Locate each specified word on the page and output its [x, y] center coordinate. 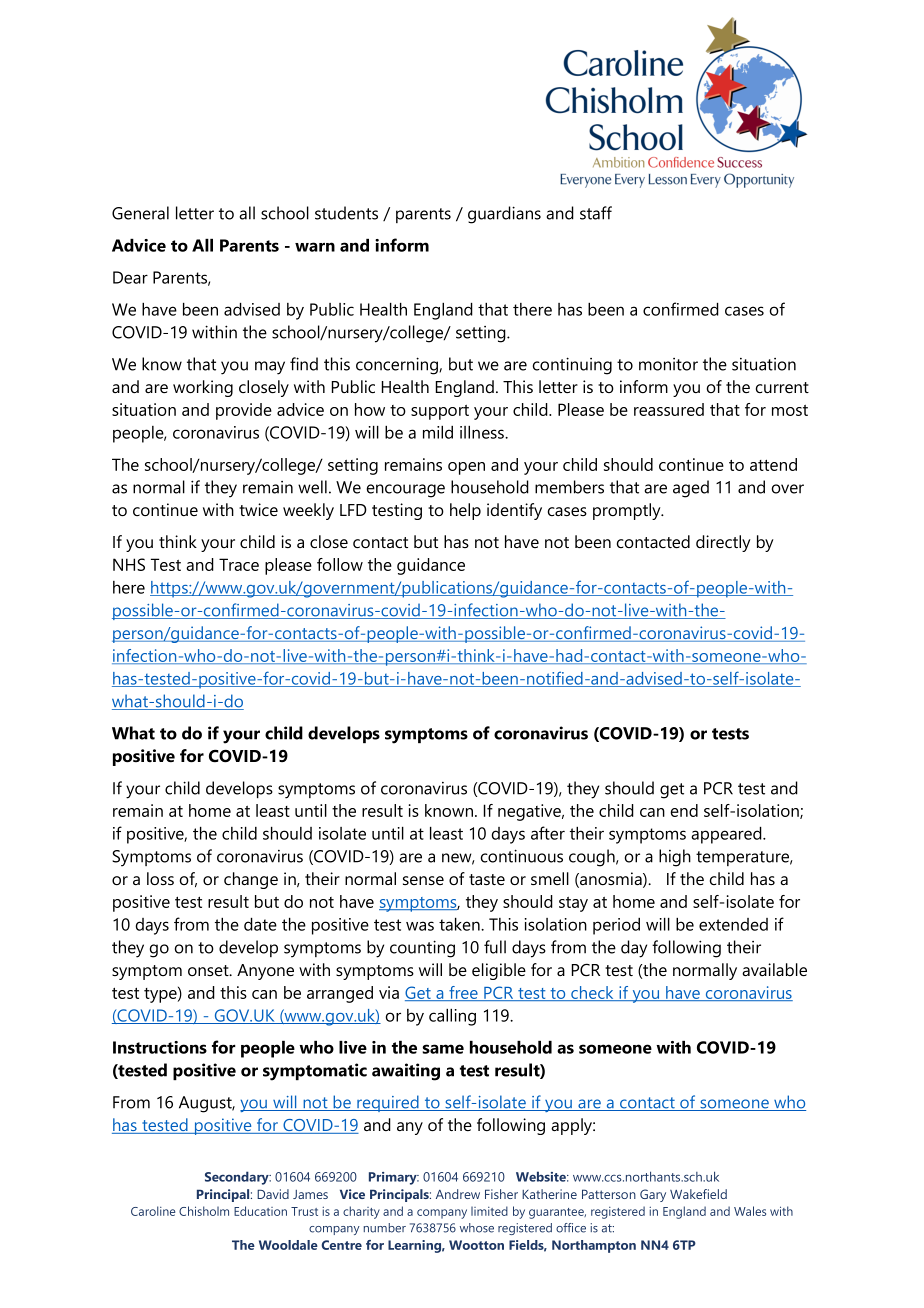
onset [209, 970]
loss [160, 878]
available [774, 970]
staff [596, 213]
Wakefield [698, 1194]
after [548, 833]
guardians [504, 215]
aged [691, 489]
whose [477, 1228]
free [463, 993]
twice [258, 509]
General [140, 213]
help [465, 511]
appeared [727, 835]
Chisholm [204, 1211]
